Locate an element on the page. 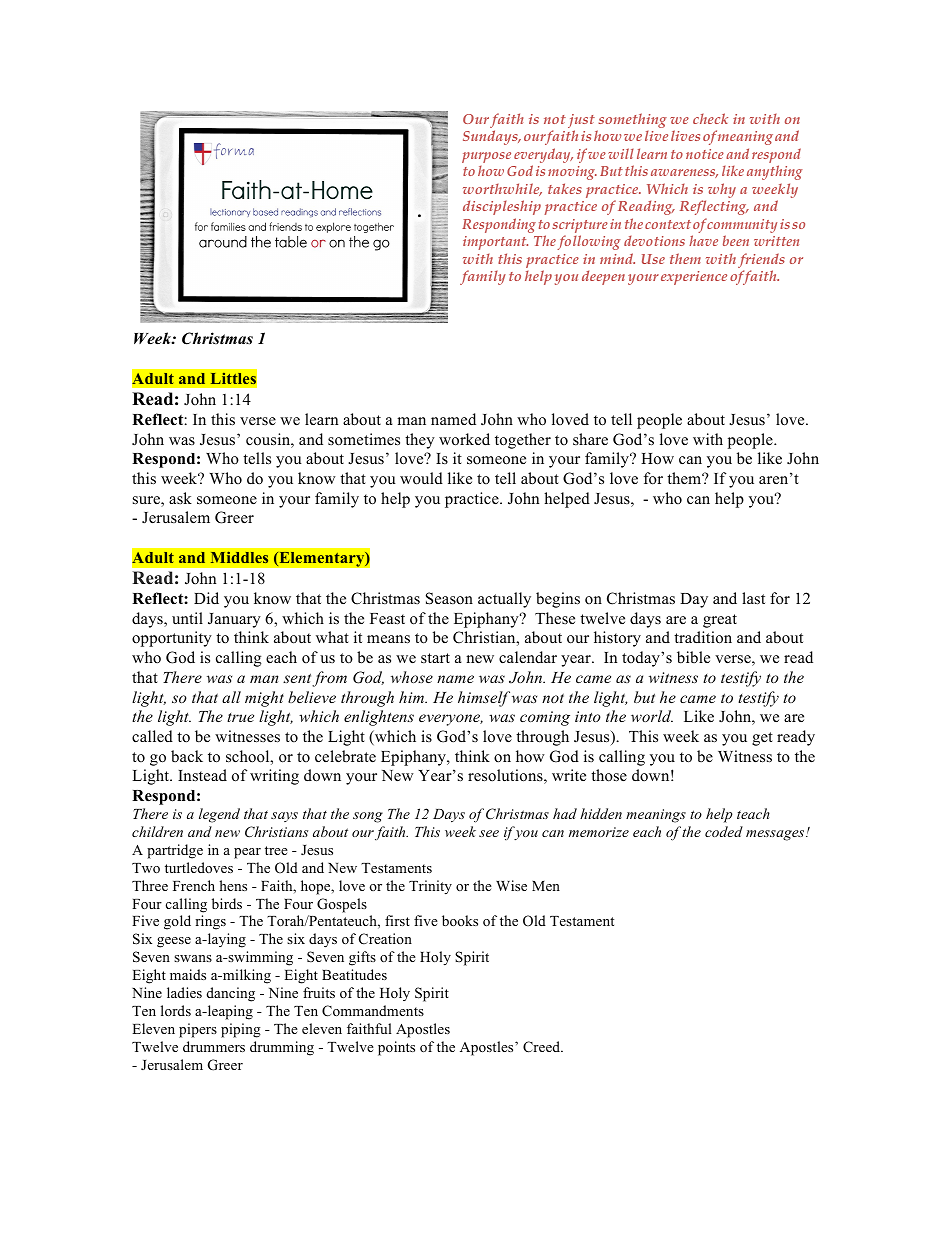  experience is located at coordinates (694, 278).
